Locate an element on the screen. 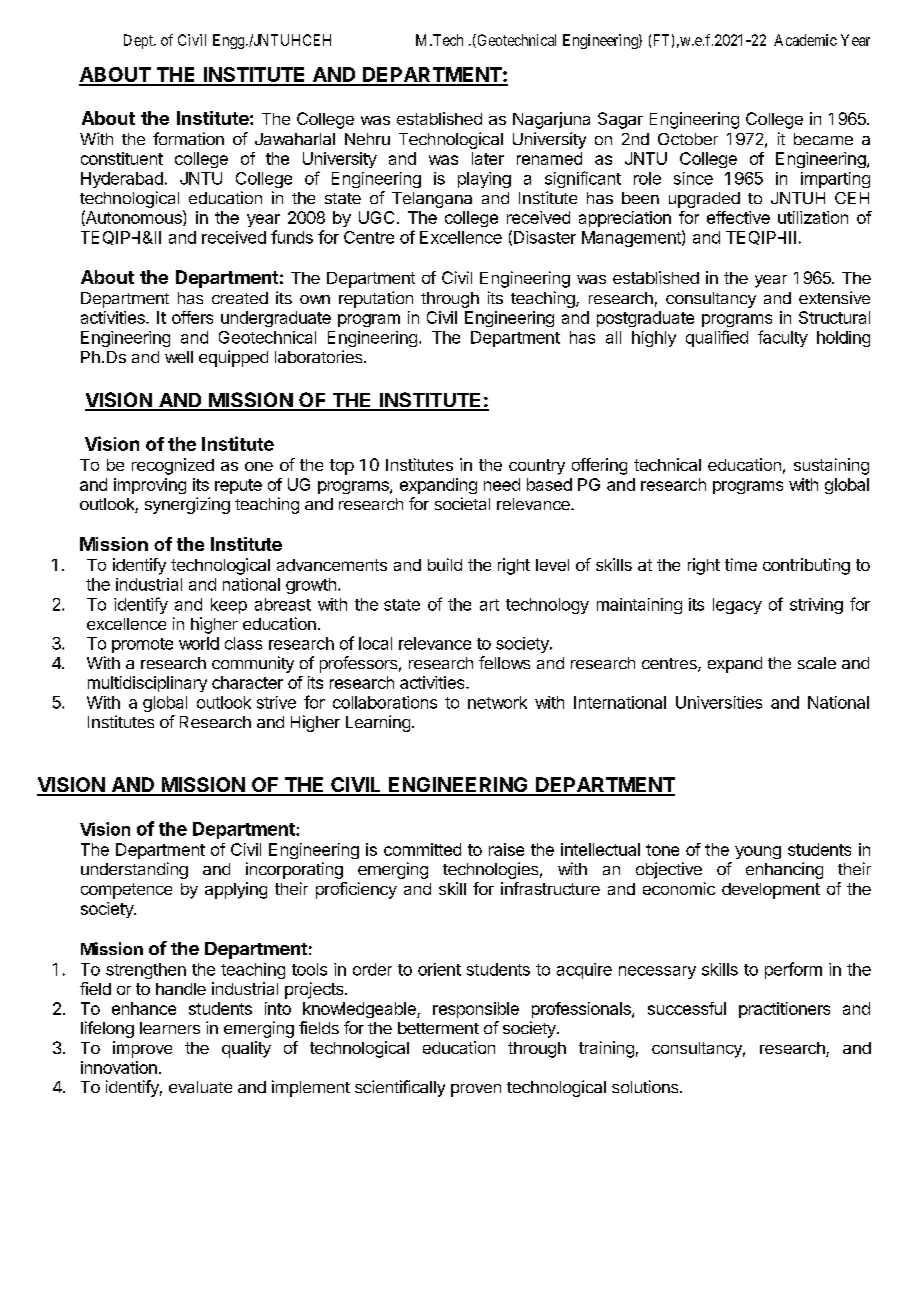 This screenshot has height=1308, width=924. later is located at coordinates (488, 158).
